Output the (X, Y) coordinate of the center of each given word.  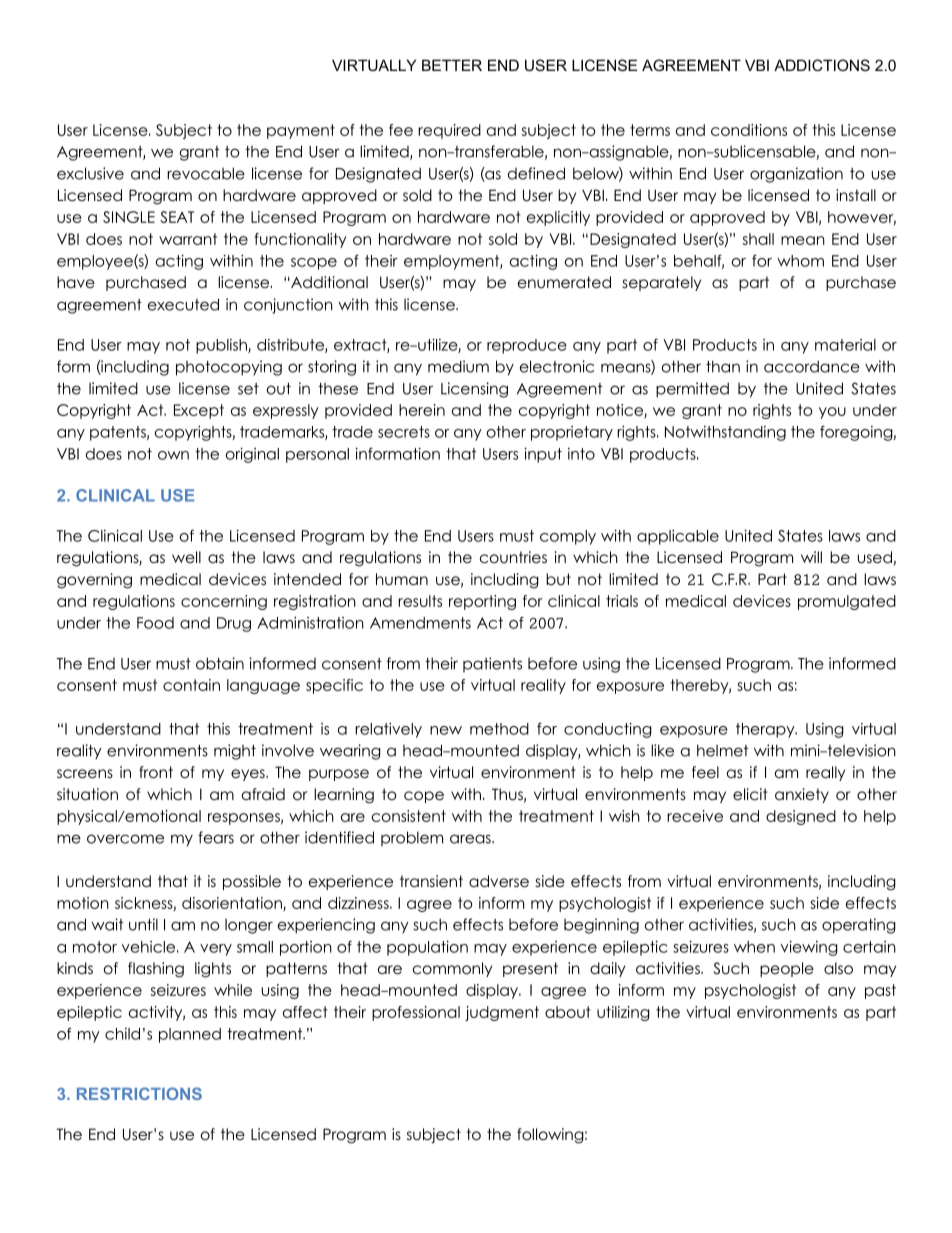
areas (471, 839)
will (811, 557)
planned (190, 1035)
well (186, 557)
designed (801, 817)
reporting (482, 602)
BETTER (452, 65)
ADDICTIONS (822, 65)
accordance (812, 366)
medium (458, 366)
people (787, 969)
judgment (502, 1013)
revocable (206, 173)
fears (216, 837)
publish (222, 346)
